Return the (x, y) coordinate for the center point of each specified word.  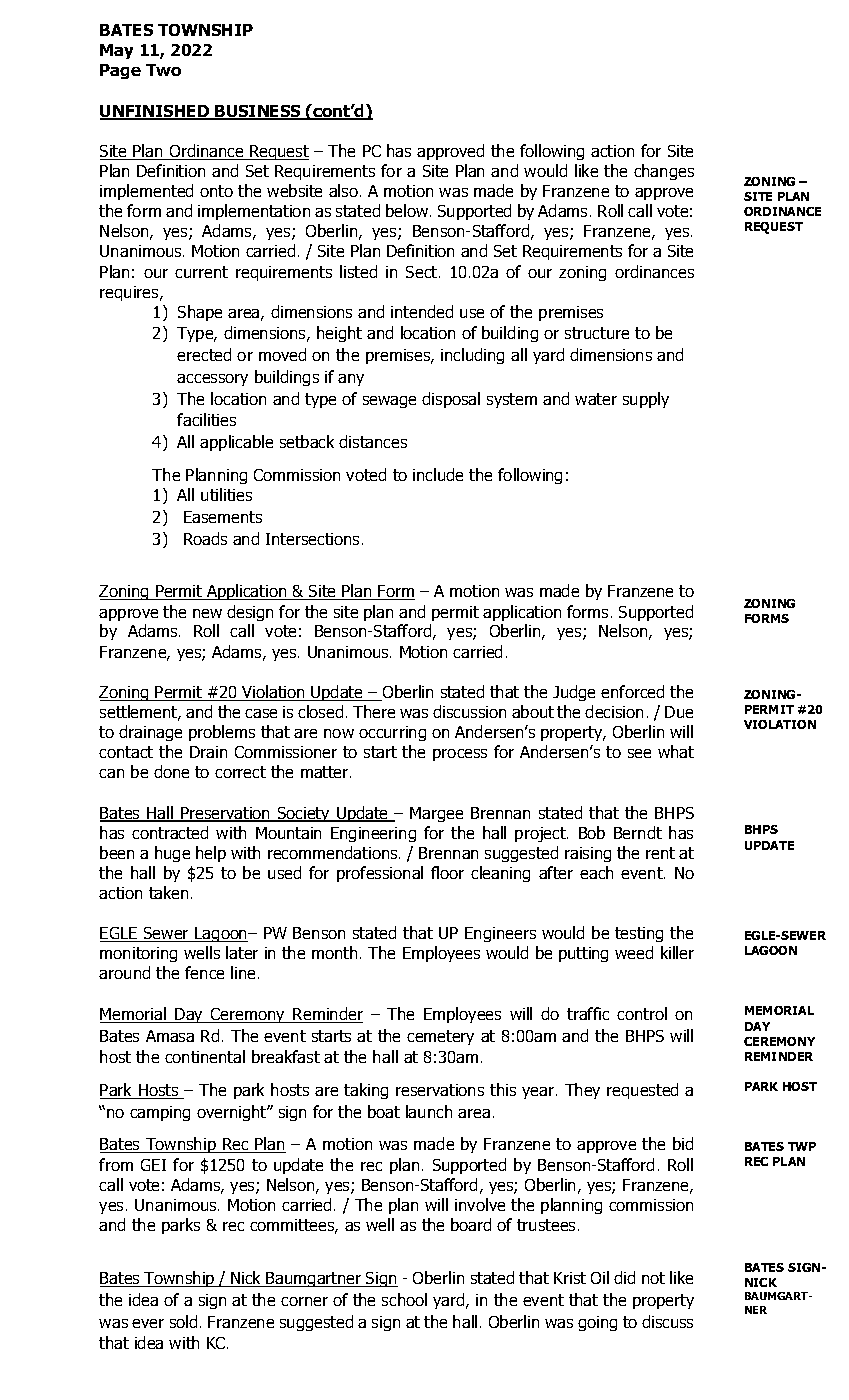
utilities (226, 494)
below (408, 210)
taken (168, 892)
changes (664, 172)
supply (646, 400)
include (438, 474)
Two (163, 70)
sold (183, 1321)
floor (447, 872)
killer (677, 952)
